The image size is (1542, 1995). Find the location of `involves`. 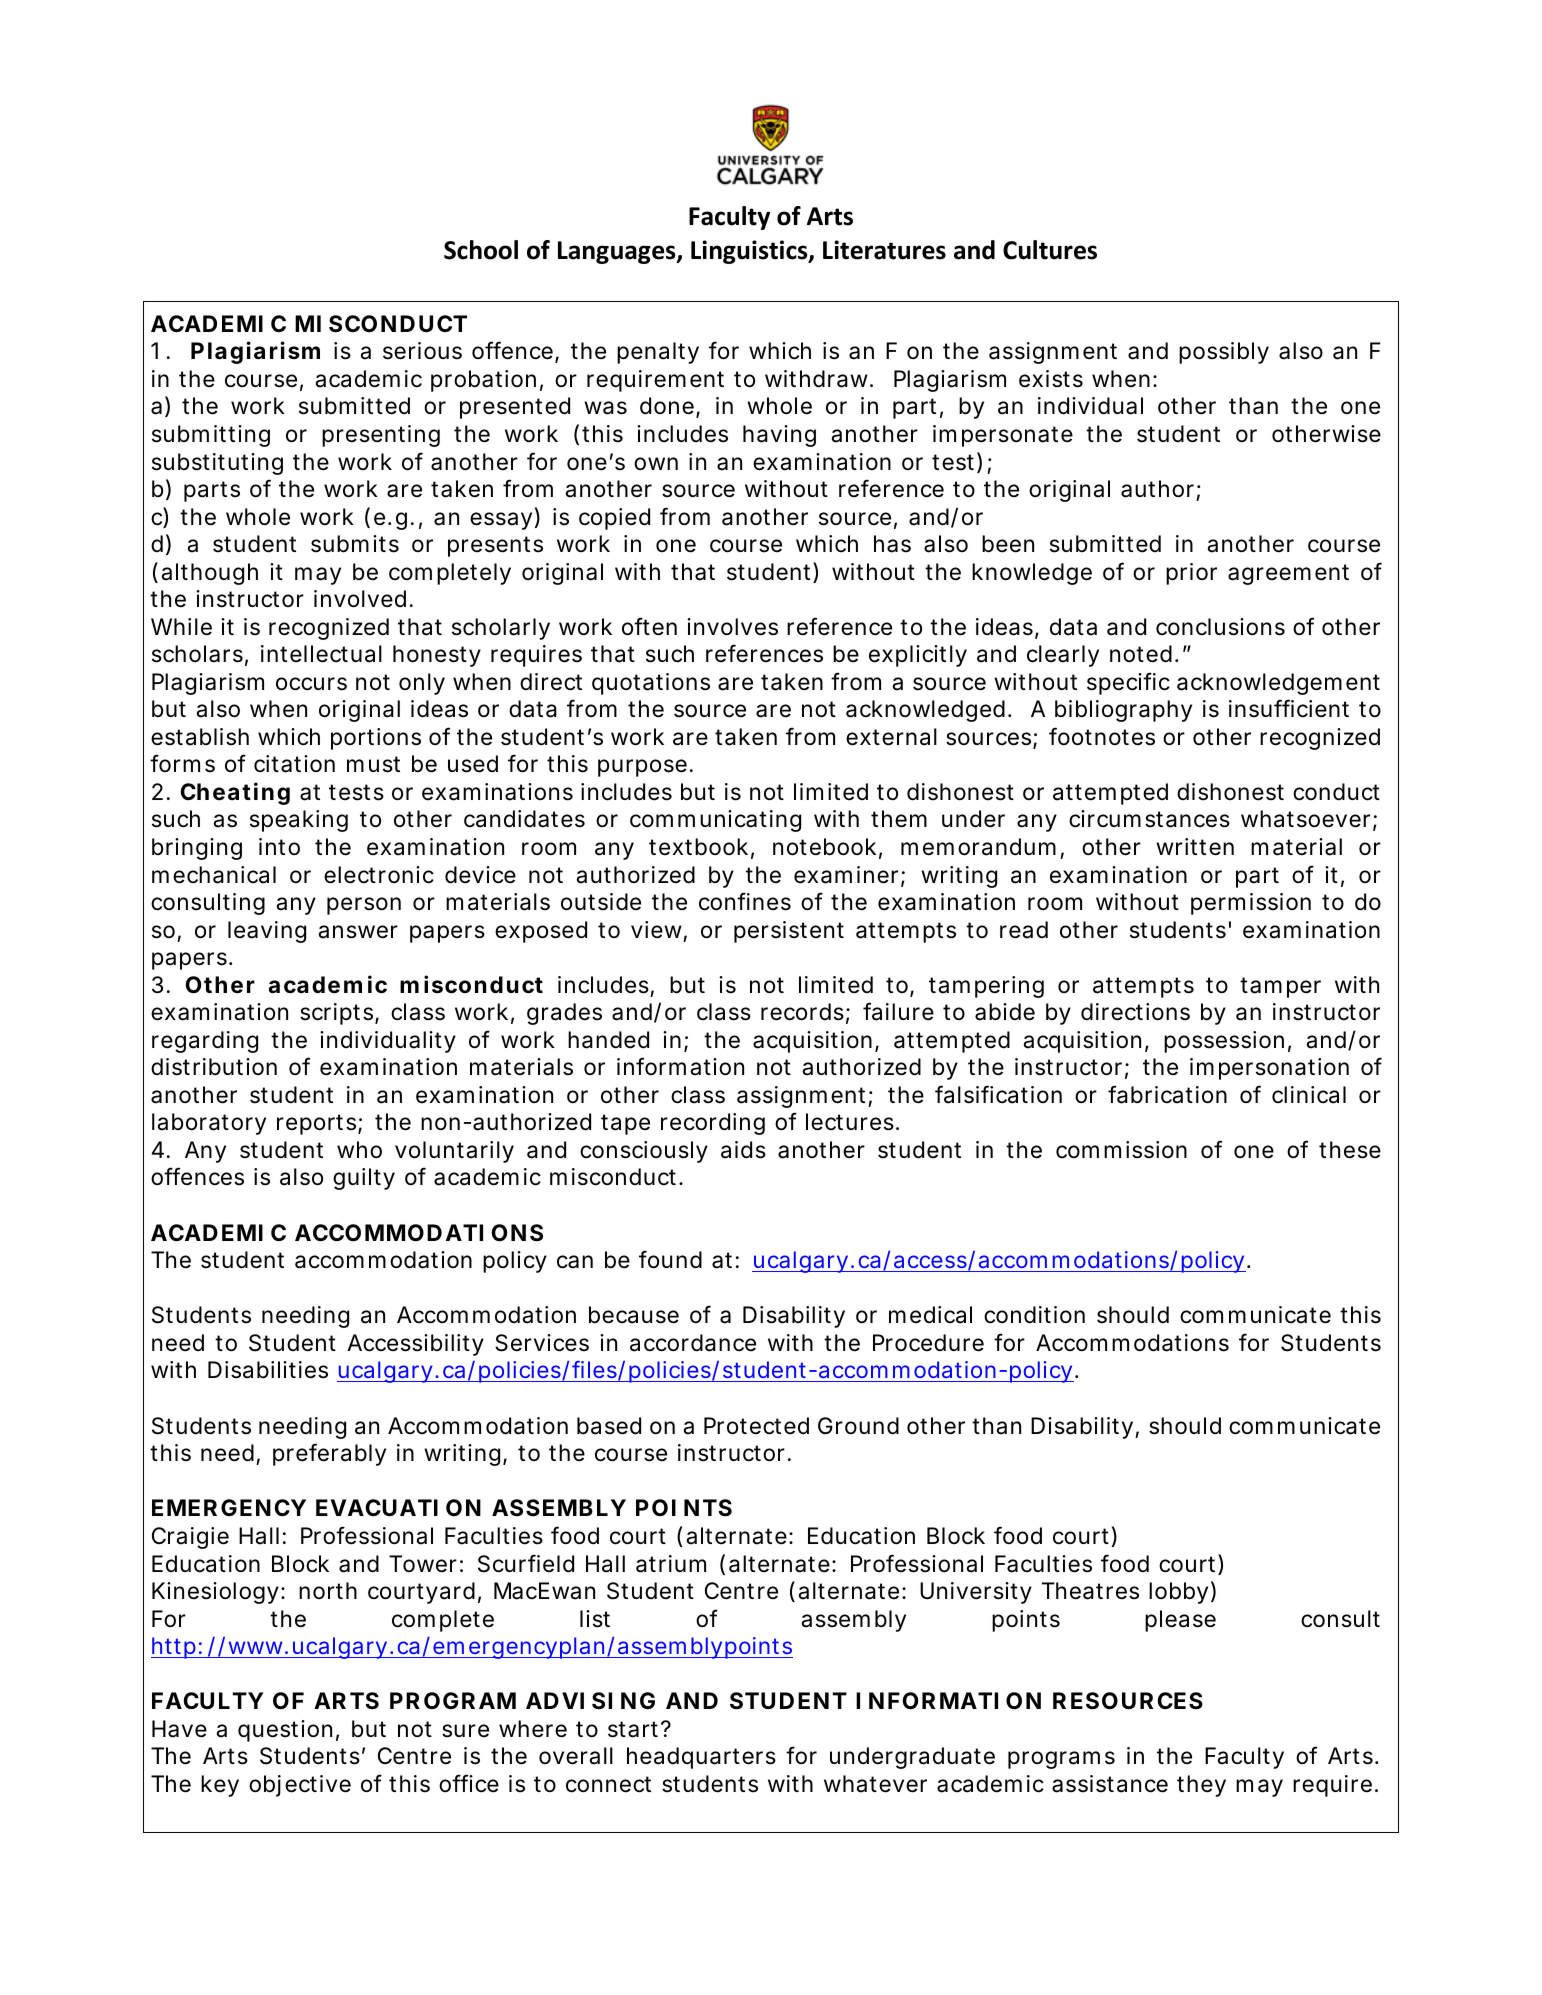

involves is located at coordinates (732, 627).
